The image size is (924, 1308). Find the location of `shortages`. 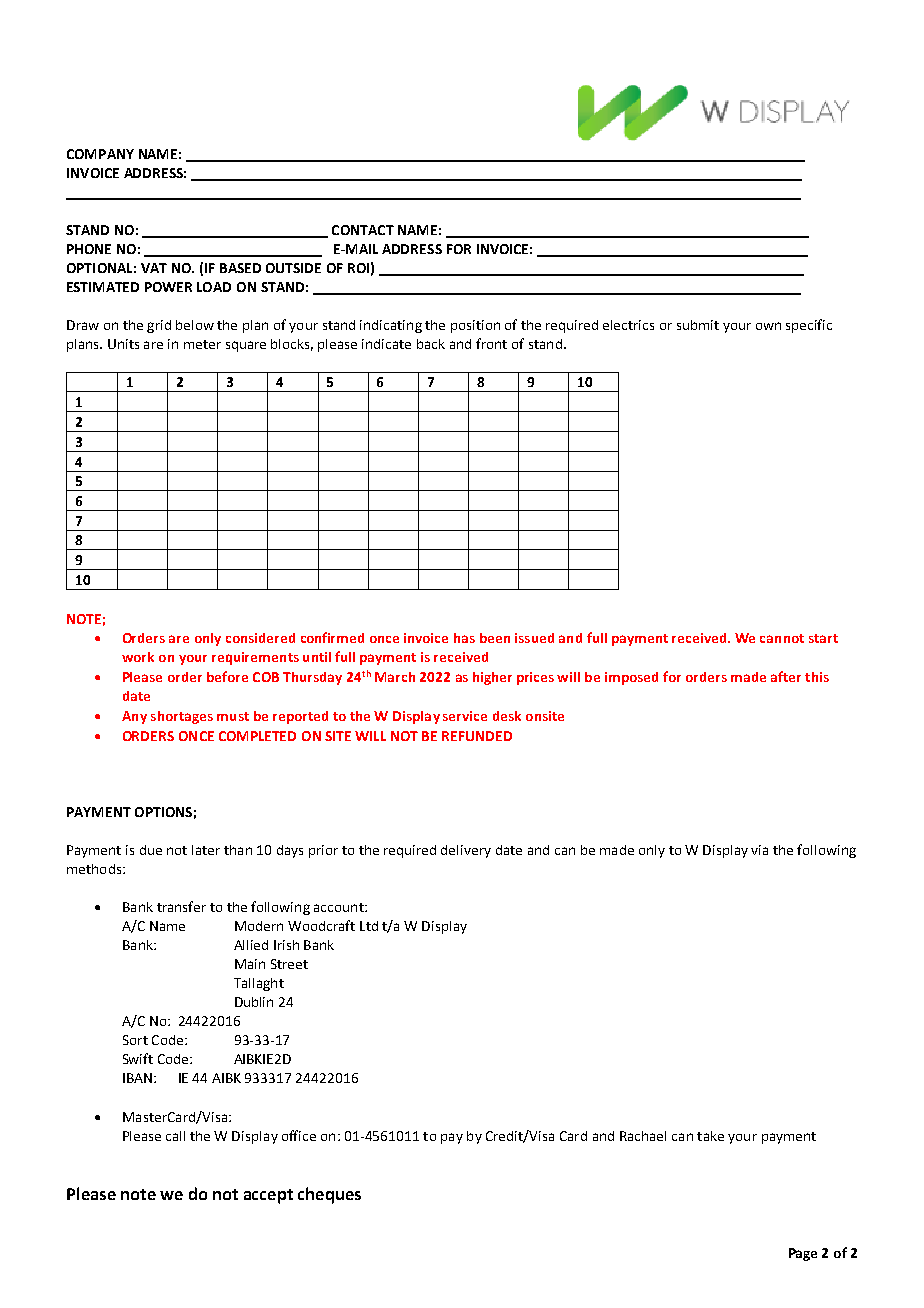

shortages is located at coordinates (182, 717).
